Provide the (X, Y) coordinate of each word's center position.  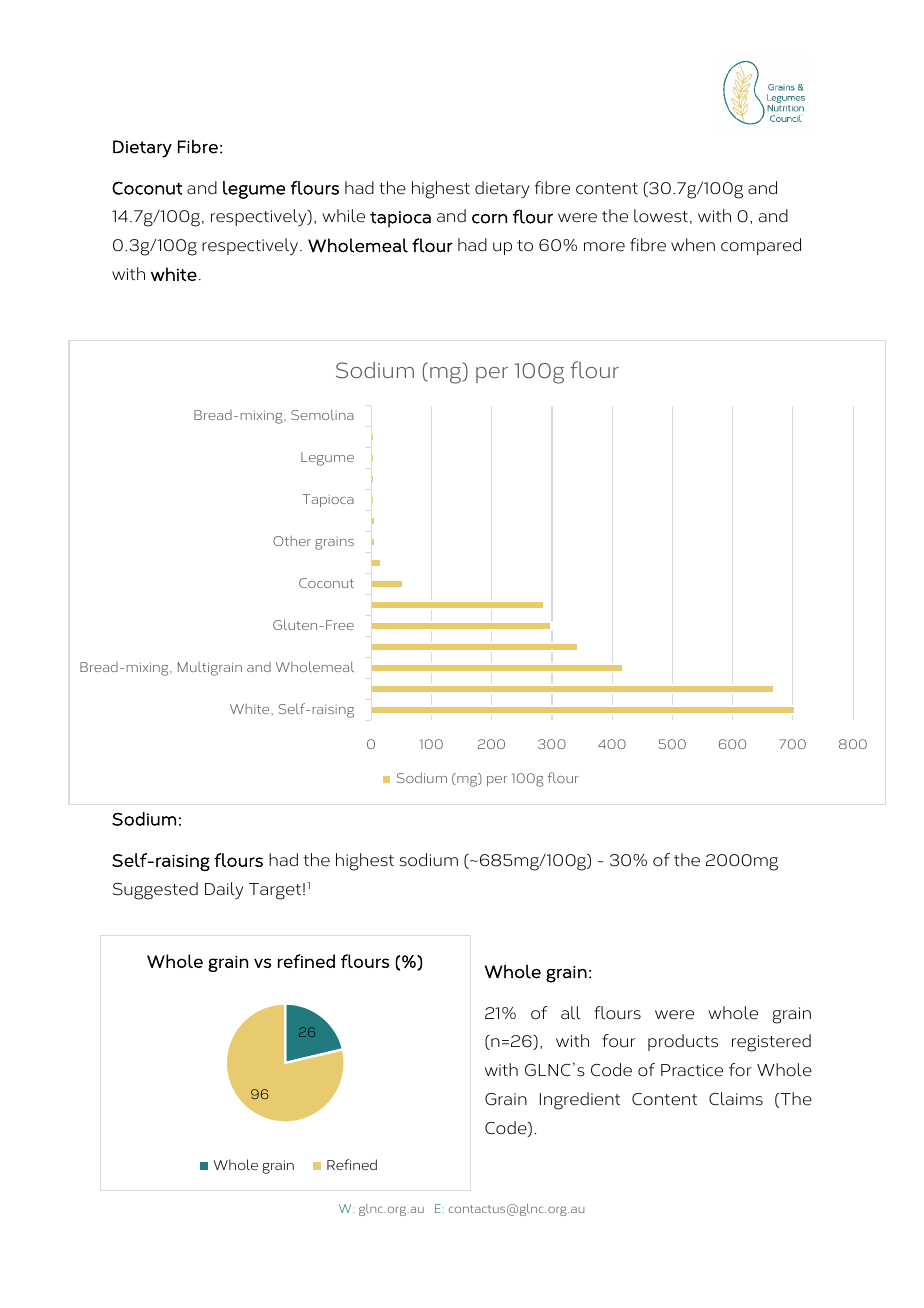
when (693, 245)
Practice (692, 1070)
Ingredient (580, 1101)
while (343, 216)
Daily (224, 891)
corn (489, 219)
